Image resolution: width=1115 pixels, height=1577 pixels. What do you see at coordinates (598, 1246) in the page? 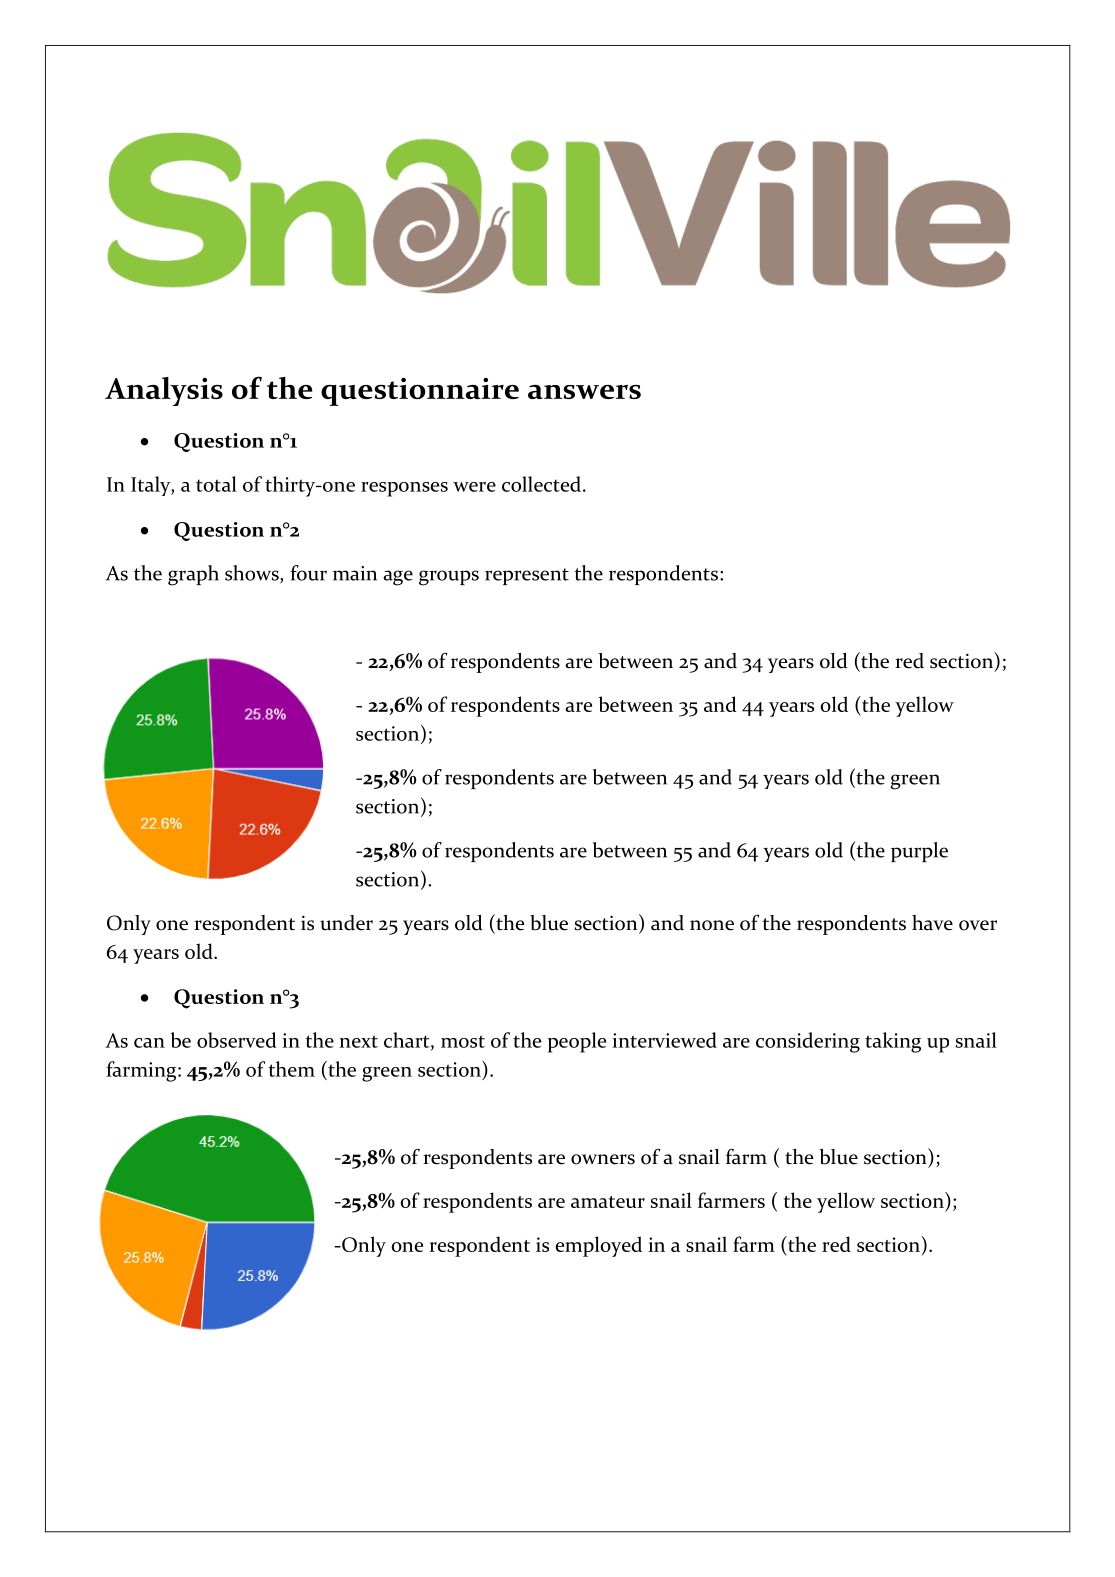
I see `employed` at bounding box center [598, 1246].
